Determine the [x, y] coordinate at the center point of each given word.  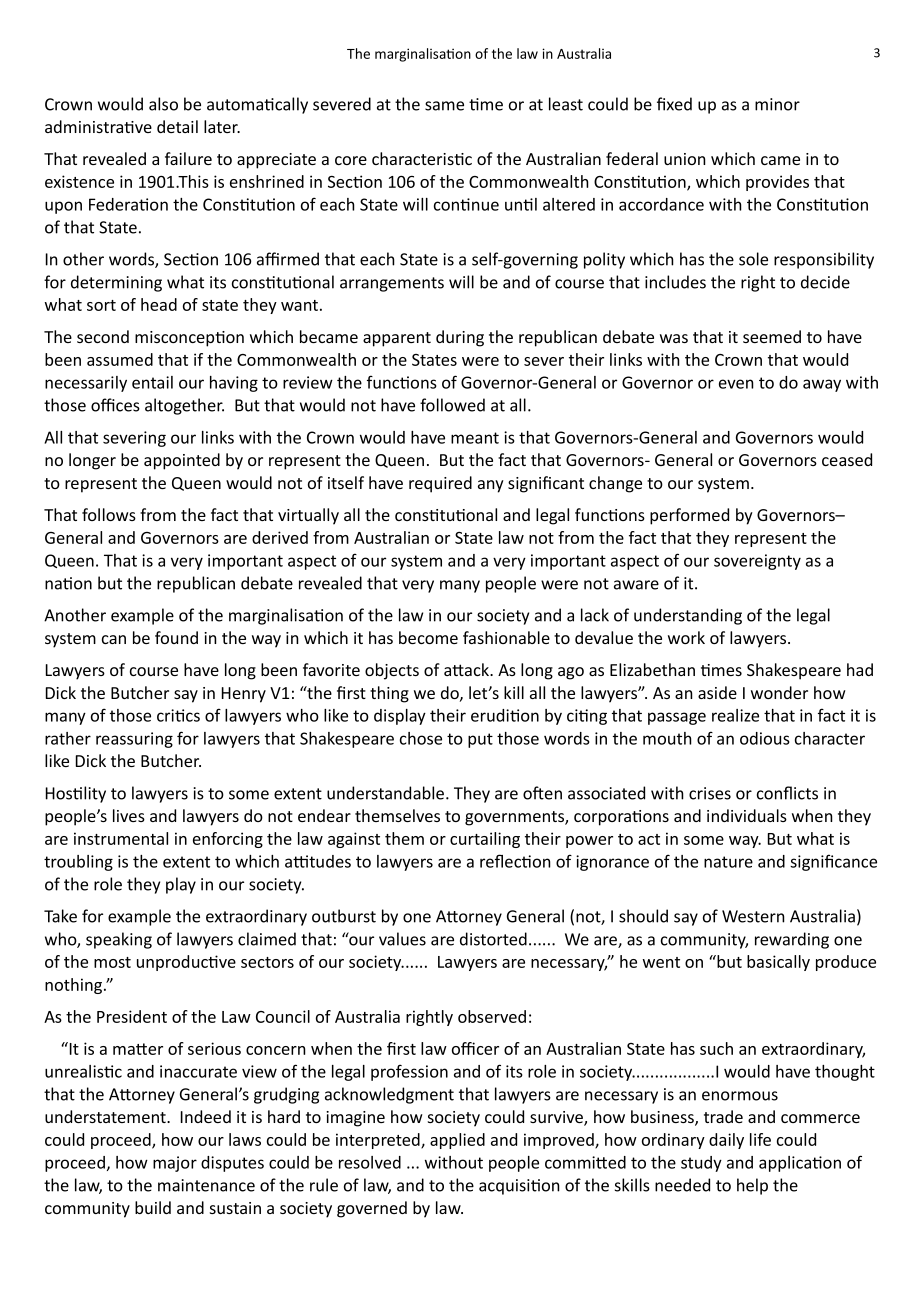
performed [689, 516]
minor [777, 104]
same [444, 106]
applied [457, 1141]
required [440, 484]
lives [129, 815]
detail [177, 126]
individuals [747, 815]
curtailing [485, 840]
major [175, 1164]
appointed [182, 461]
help [752, 1186]
